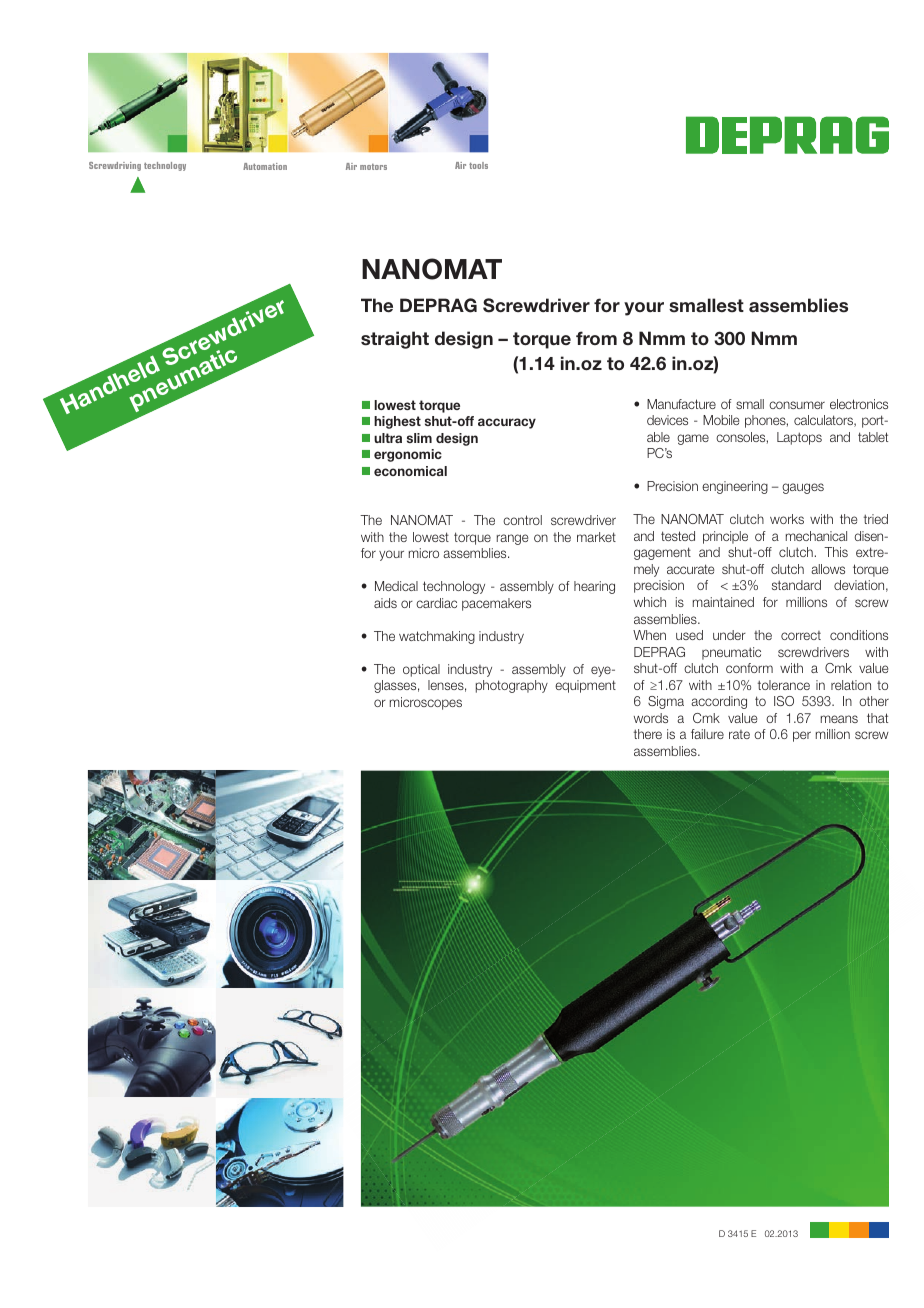  Describe the element at coordinates (421, 670) in the page. I see `optical` at that location.
